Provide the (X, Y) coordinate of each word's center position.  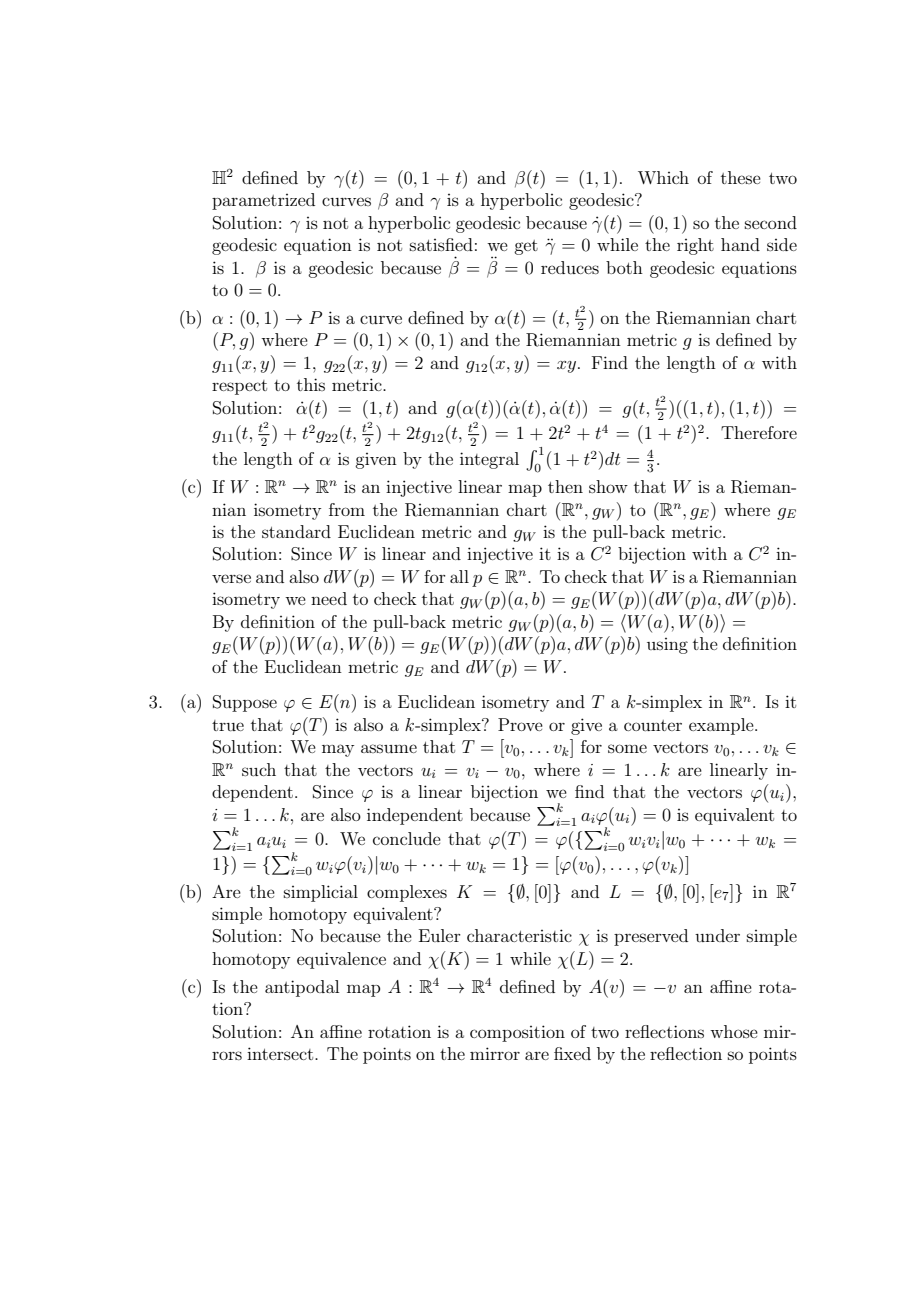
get (526, 247)
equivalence (341, 960)
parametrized (263, 201)
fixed (572, 1053)
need (329, 598)
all (459, 576)
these (741, 177)
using (667, 646)
